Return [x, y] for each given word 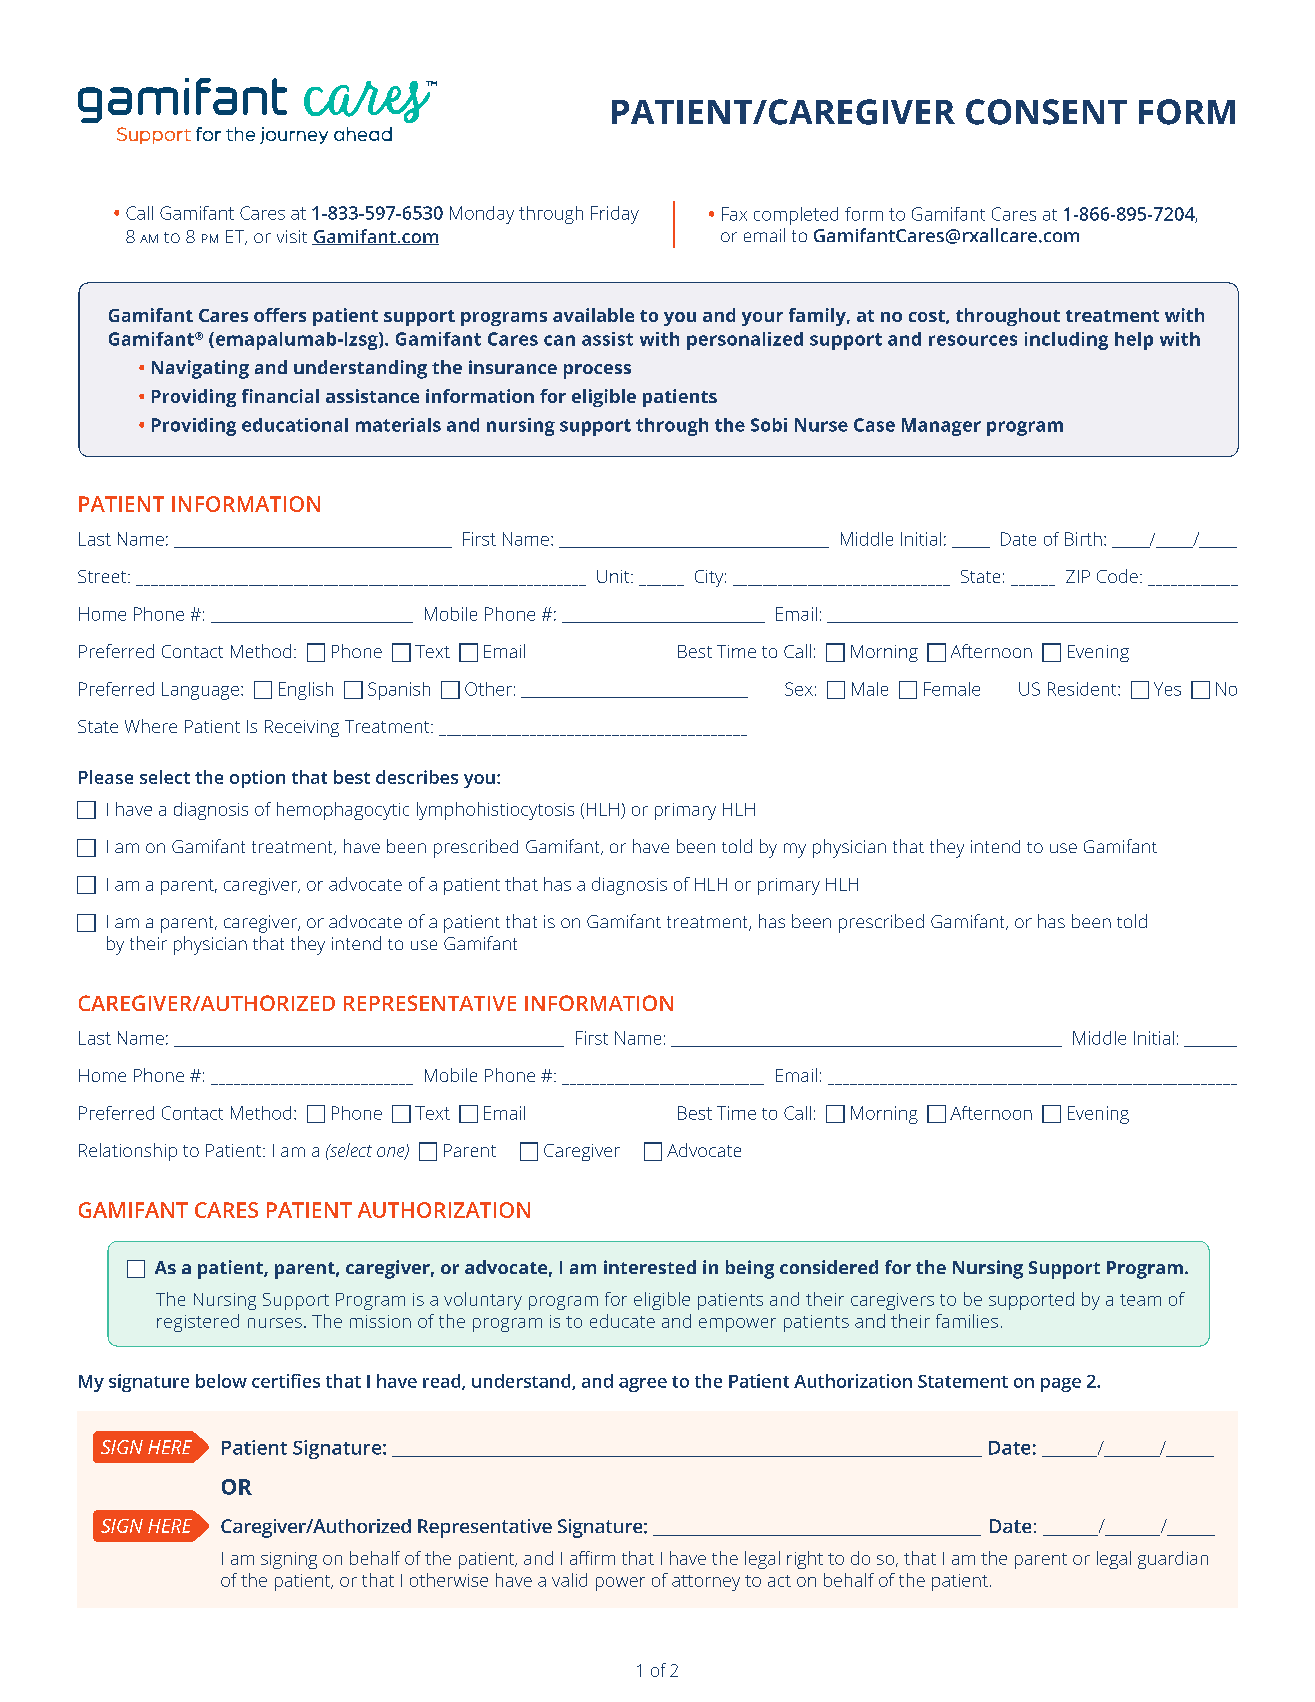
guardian [1173, 1560]
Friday [615, 215]
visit [292, 236]
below [221, 1381]
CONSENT [1046, 112]
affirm [592, 1558]
